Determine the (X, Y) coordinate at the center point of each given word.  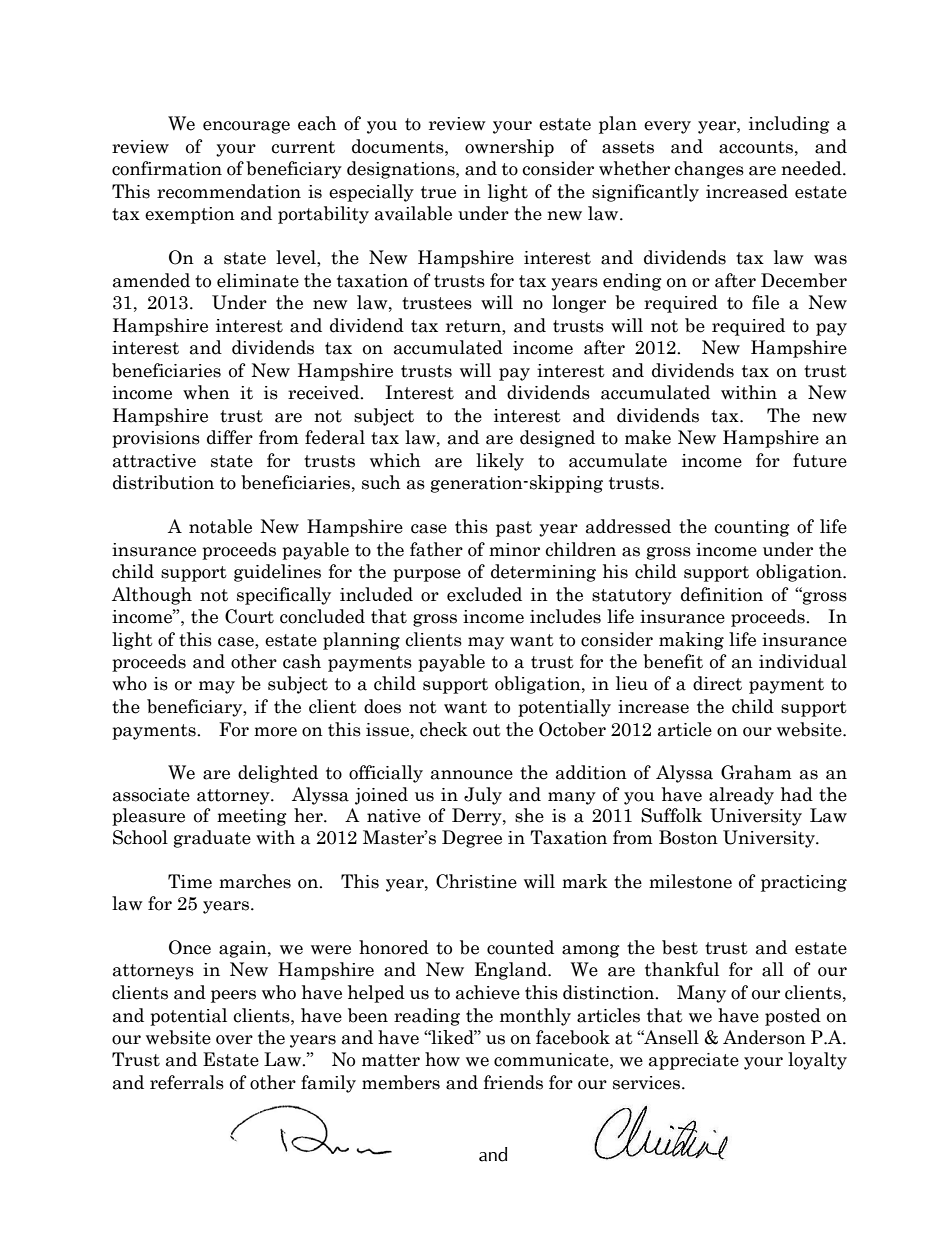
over (234, 1040)
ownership (509, 148)
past (514, 529)
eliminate (258, 280)
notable (220, 526)
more (275, 732)
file (765, 302)
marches (255, 881)
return (474, 327)
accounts (756, 147)
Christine (476, 881)
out (487, 730)
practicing (804, 883)
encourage (246, 127)
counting (752, 528)
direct (717, 683)
